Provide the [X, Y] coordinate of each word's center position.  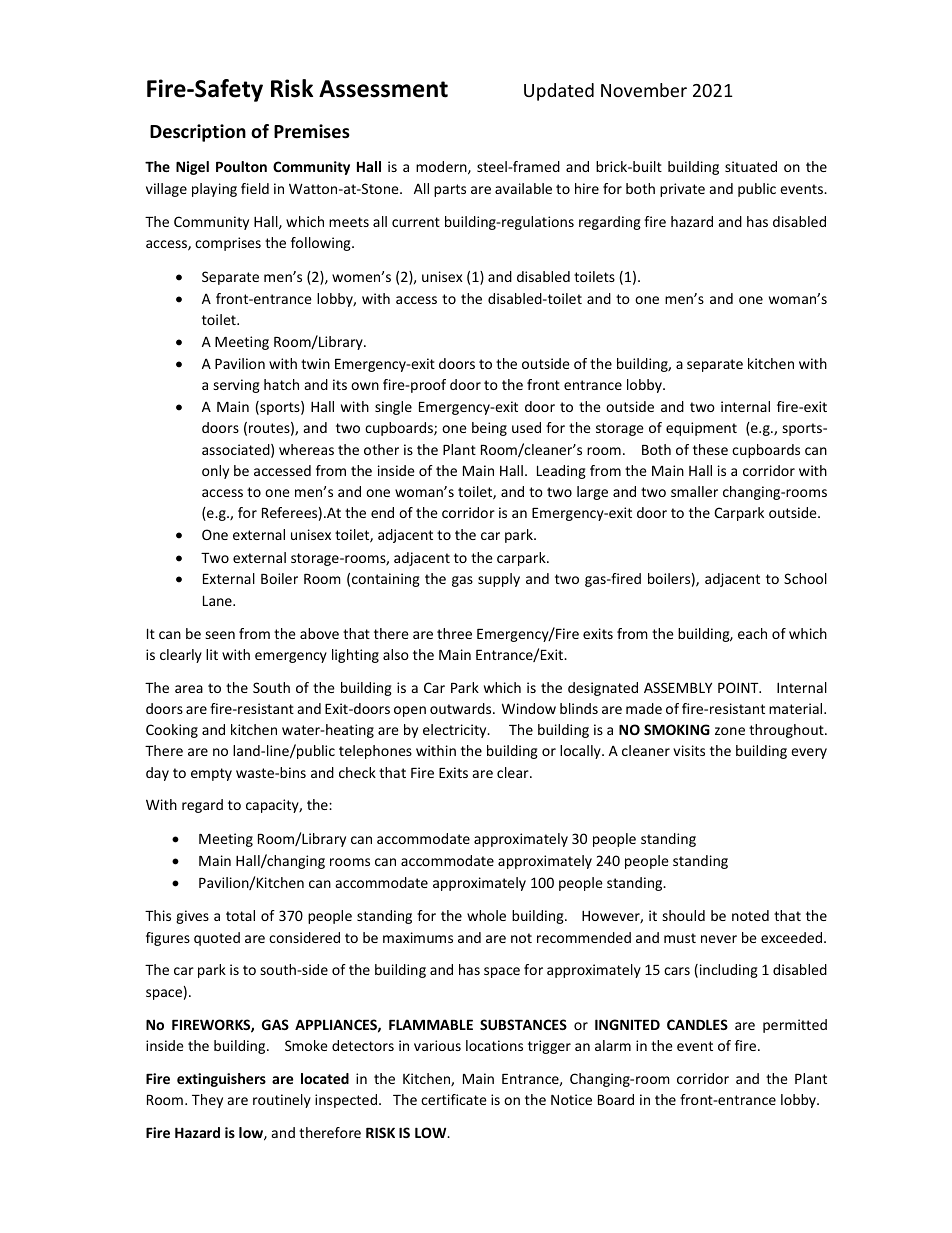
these [710, 449]
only [215, 472]
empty [211, 774]
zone [730, 731]
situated [751, 166]
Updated [559, 92]
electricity [456, 731]
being [489, 429]
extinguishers [221, 1080]
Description [198, 133]
